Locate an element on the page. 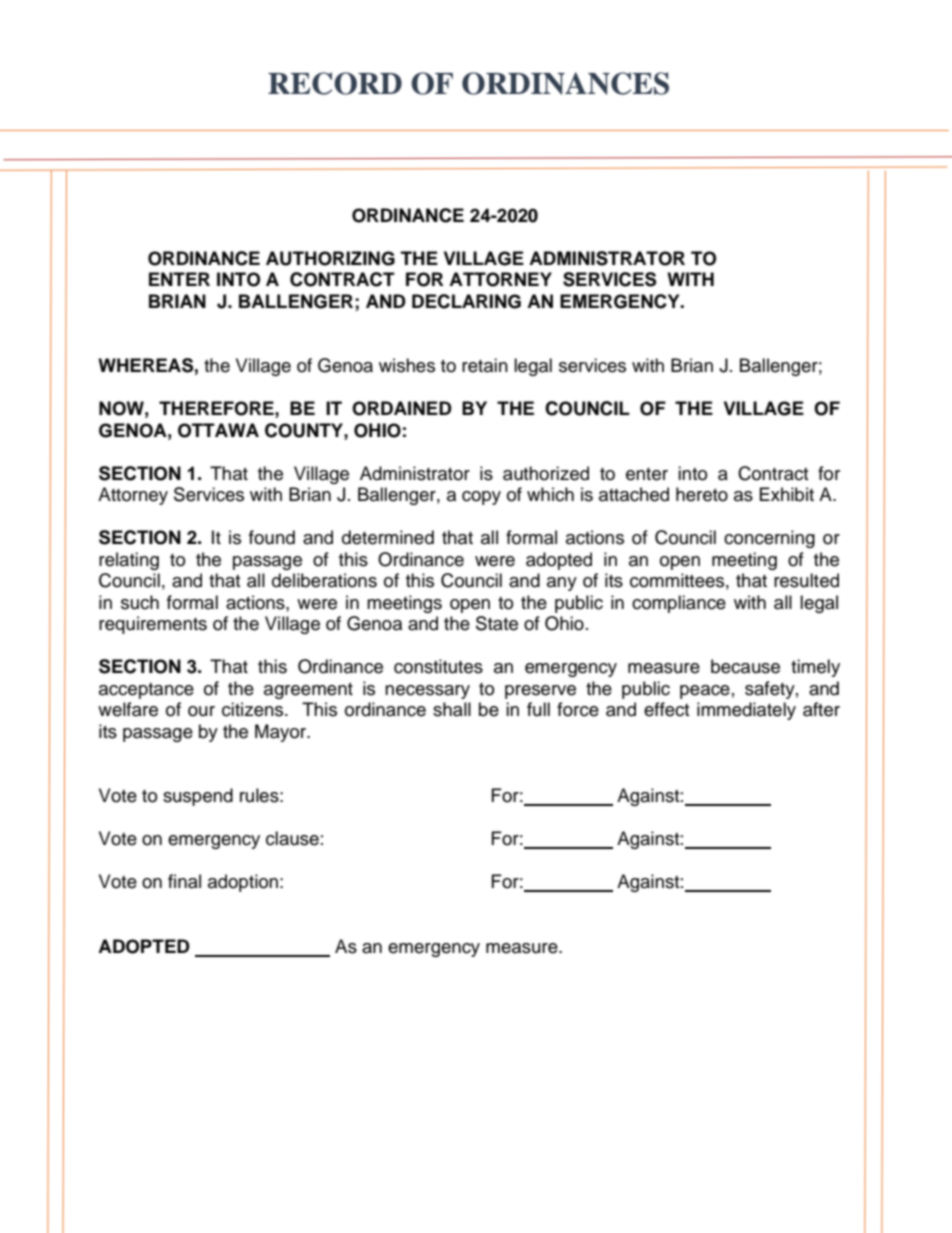 The width and height of the document is (952, 1233). DECLARING is located at coordinates (466, 301).
